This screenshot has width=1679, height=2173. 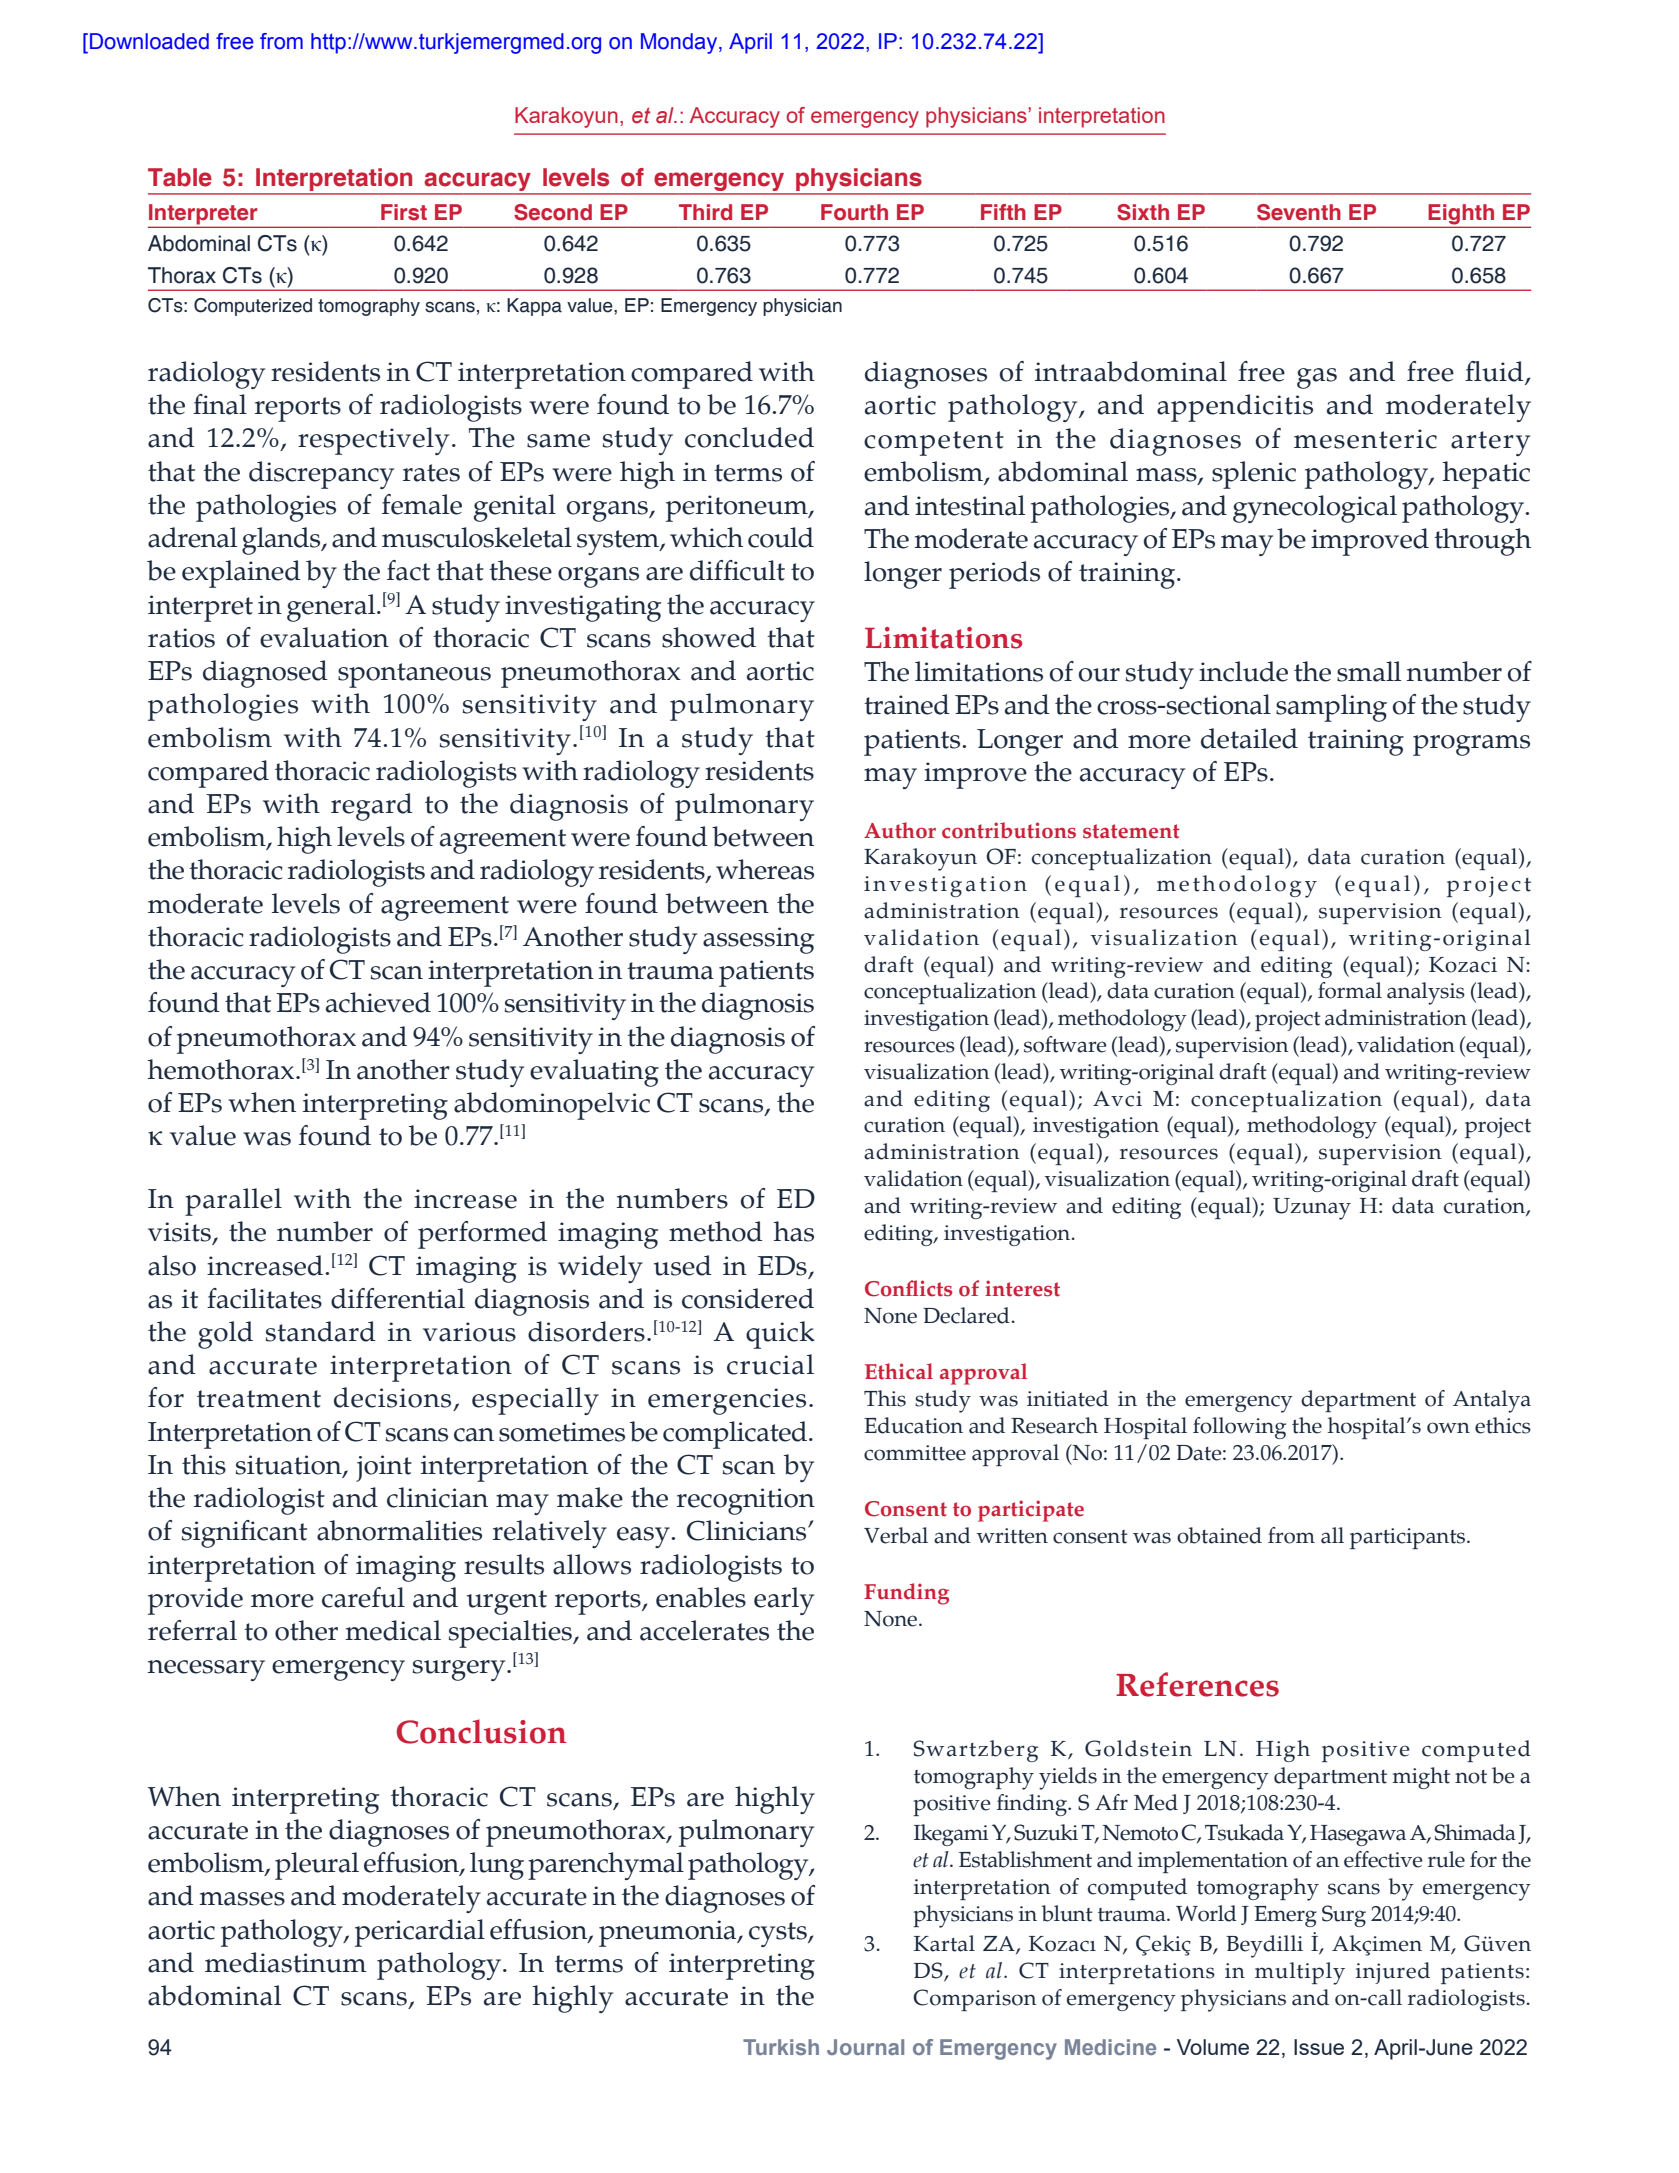 I want to click on participants, so click(x=1409, y=1538).
